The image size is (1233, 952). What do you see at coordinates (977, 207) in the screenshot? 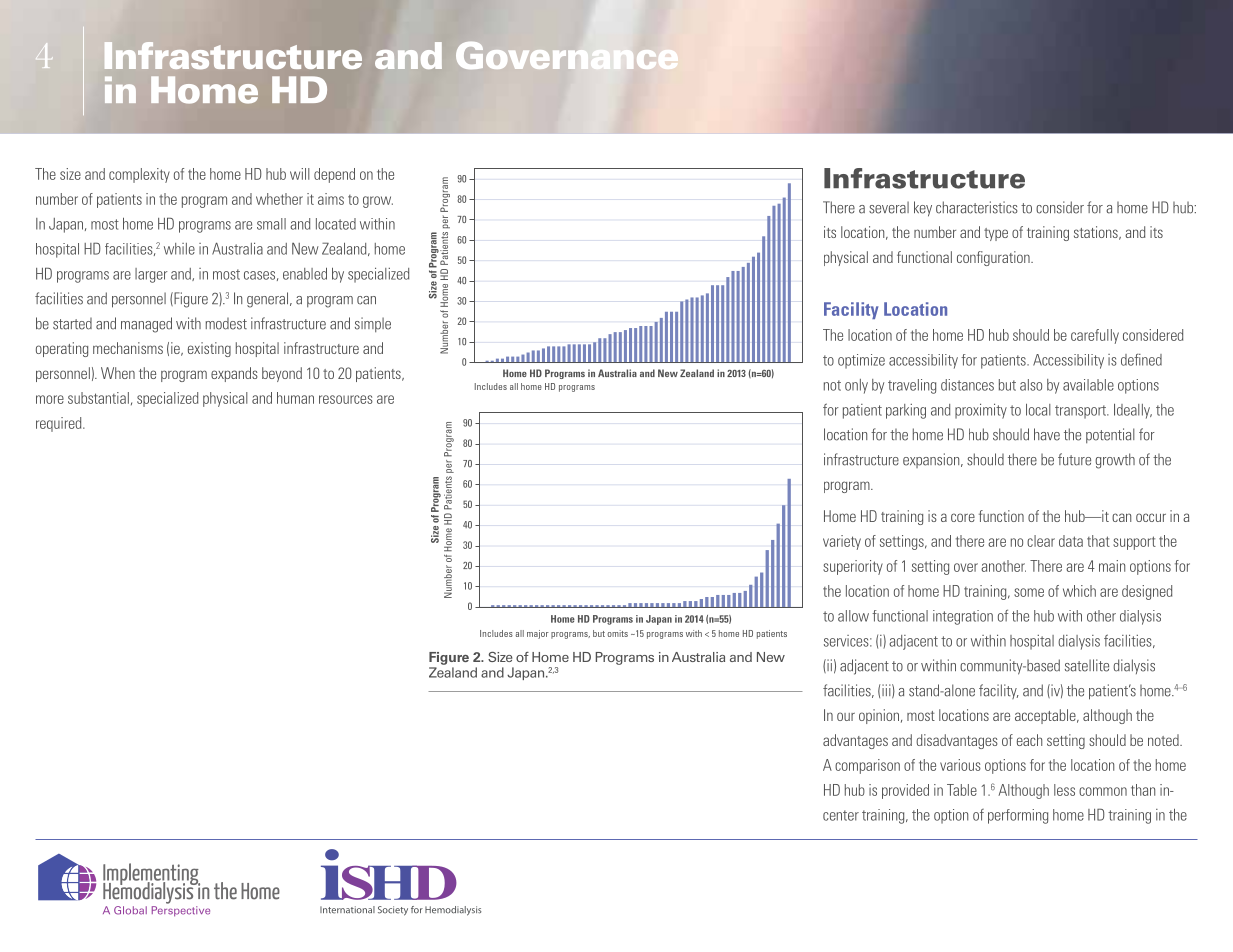
I see `characteristics` at bounding box center [977, 207].
